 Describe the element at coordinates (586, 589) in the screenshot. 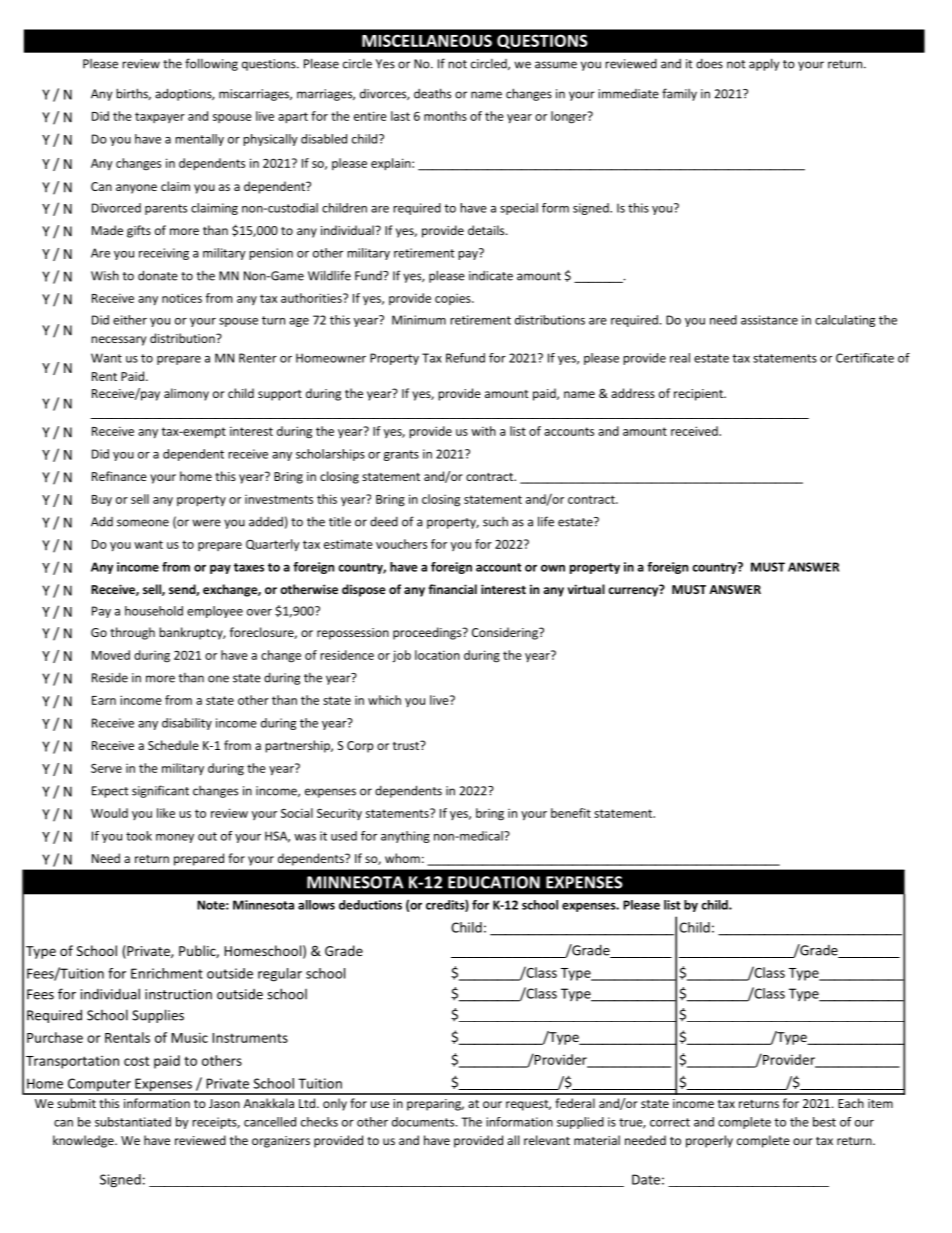

I see `virtual` at that location.
